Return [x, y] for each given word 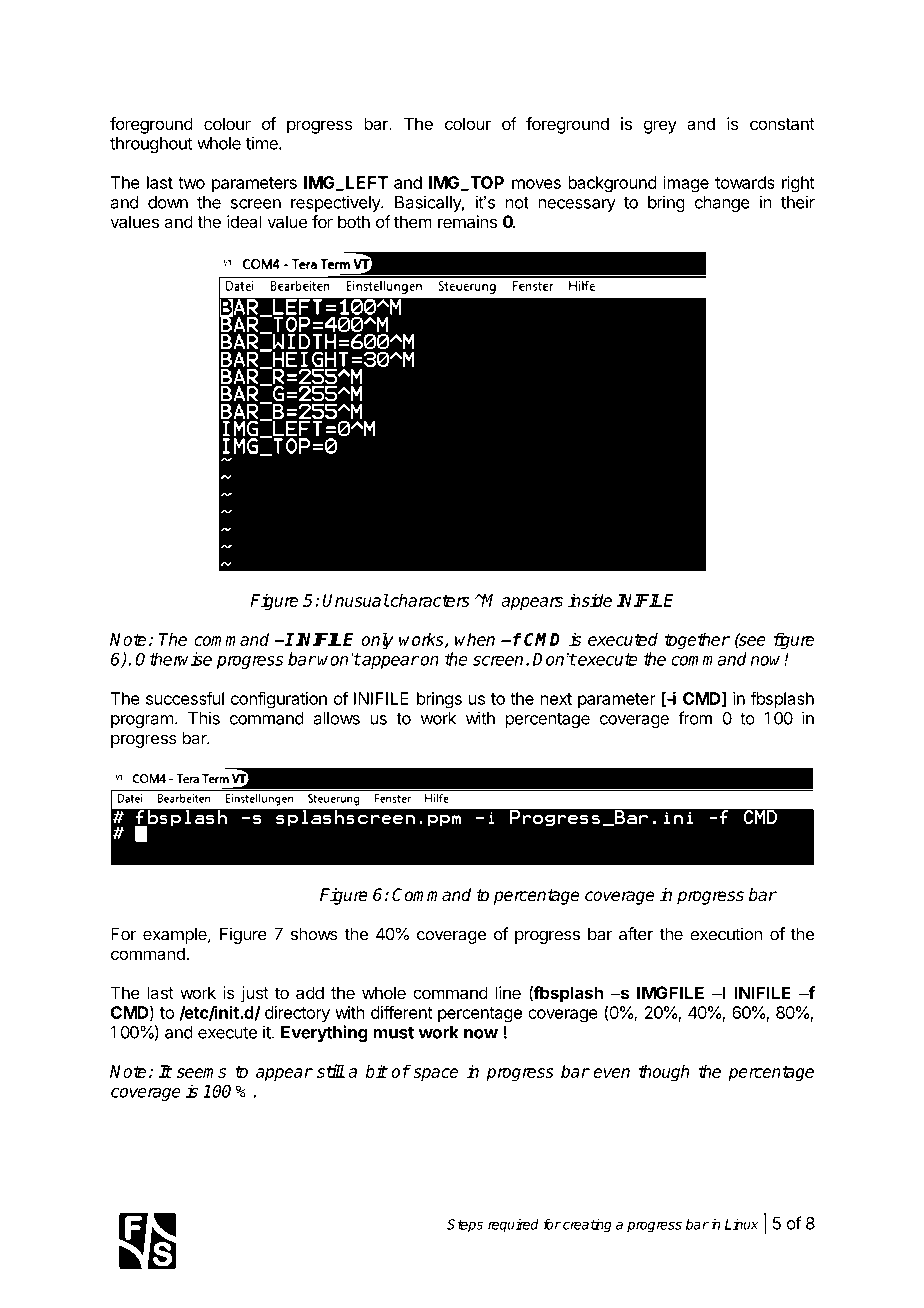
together [697, 641]
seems [201, 1073]
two [191, 183]
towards [745, 182]
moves [536, 184]
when [475, 639]
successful [185, 698]
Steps [465, 1226]
